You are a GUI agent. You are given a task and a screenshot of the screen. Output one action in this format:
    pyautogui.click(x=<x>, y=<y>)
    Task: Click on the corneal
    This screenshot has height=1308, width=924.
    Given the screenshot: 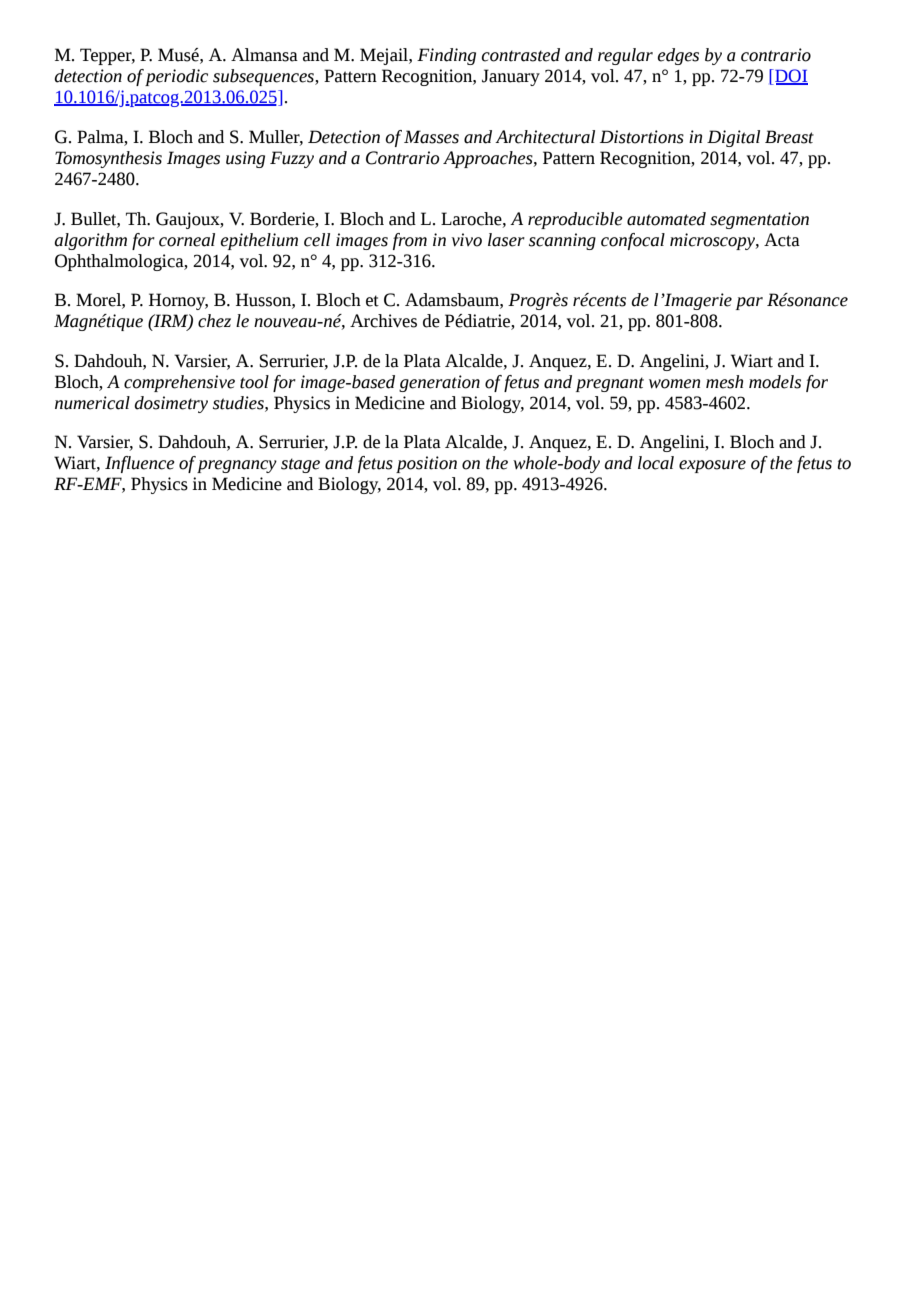 What is the action you would take?
    pyautogui.click(x=187, y=240)
